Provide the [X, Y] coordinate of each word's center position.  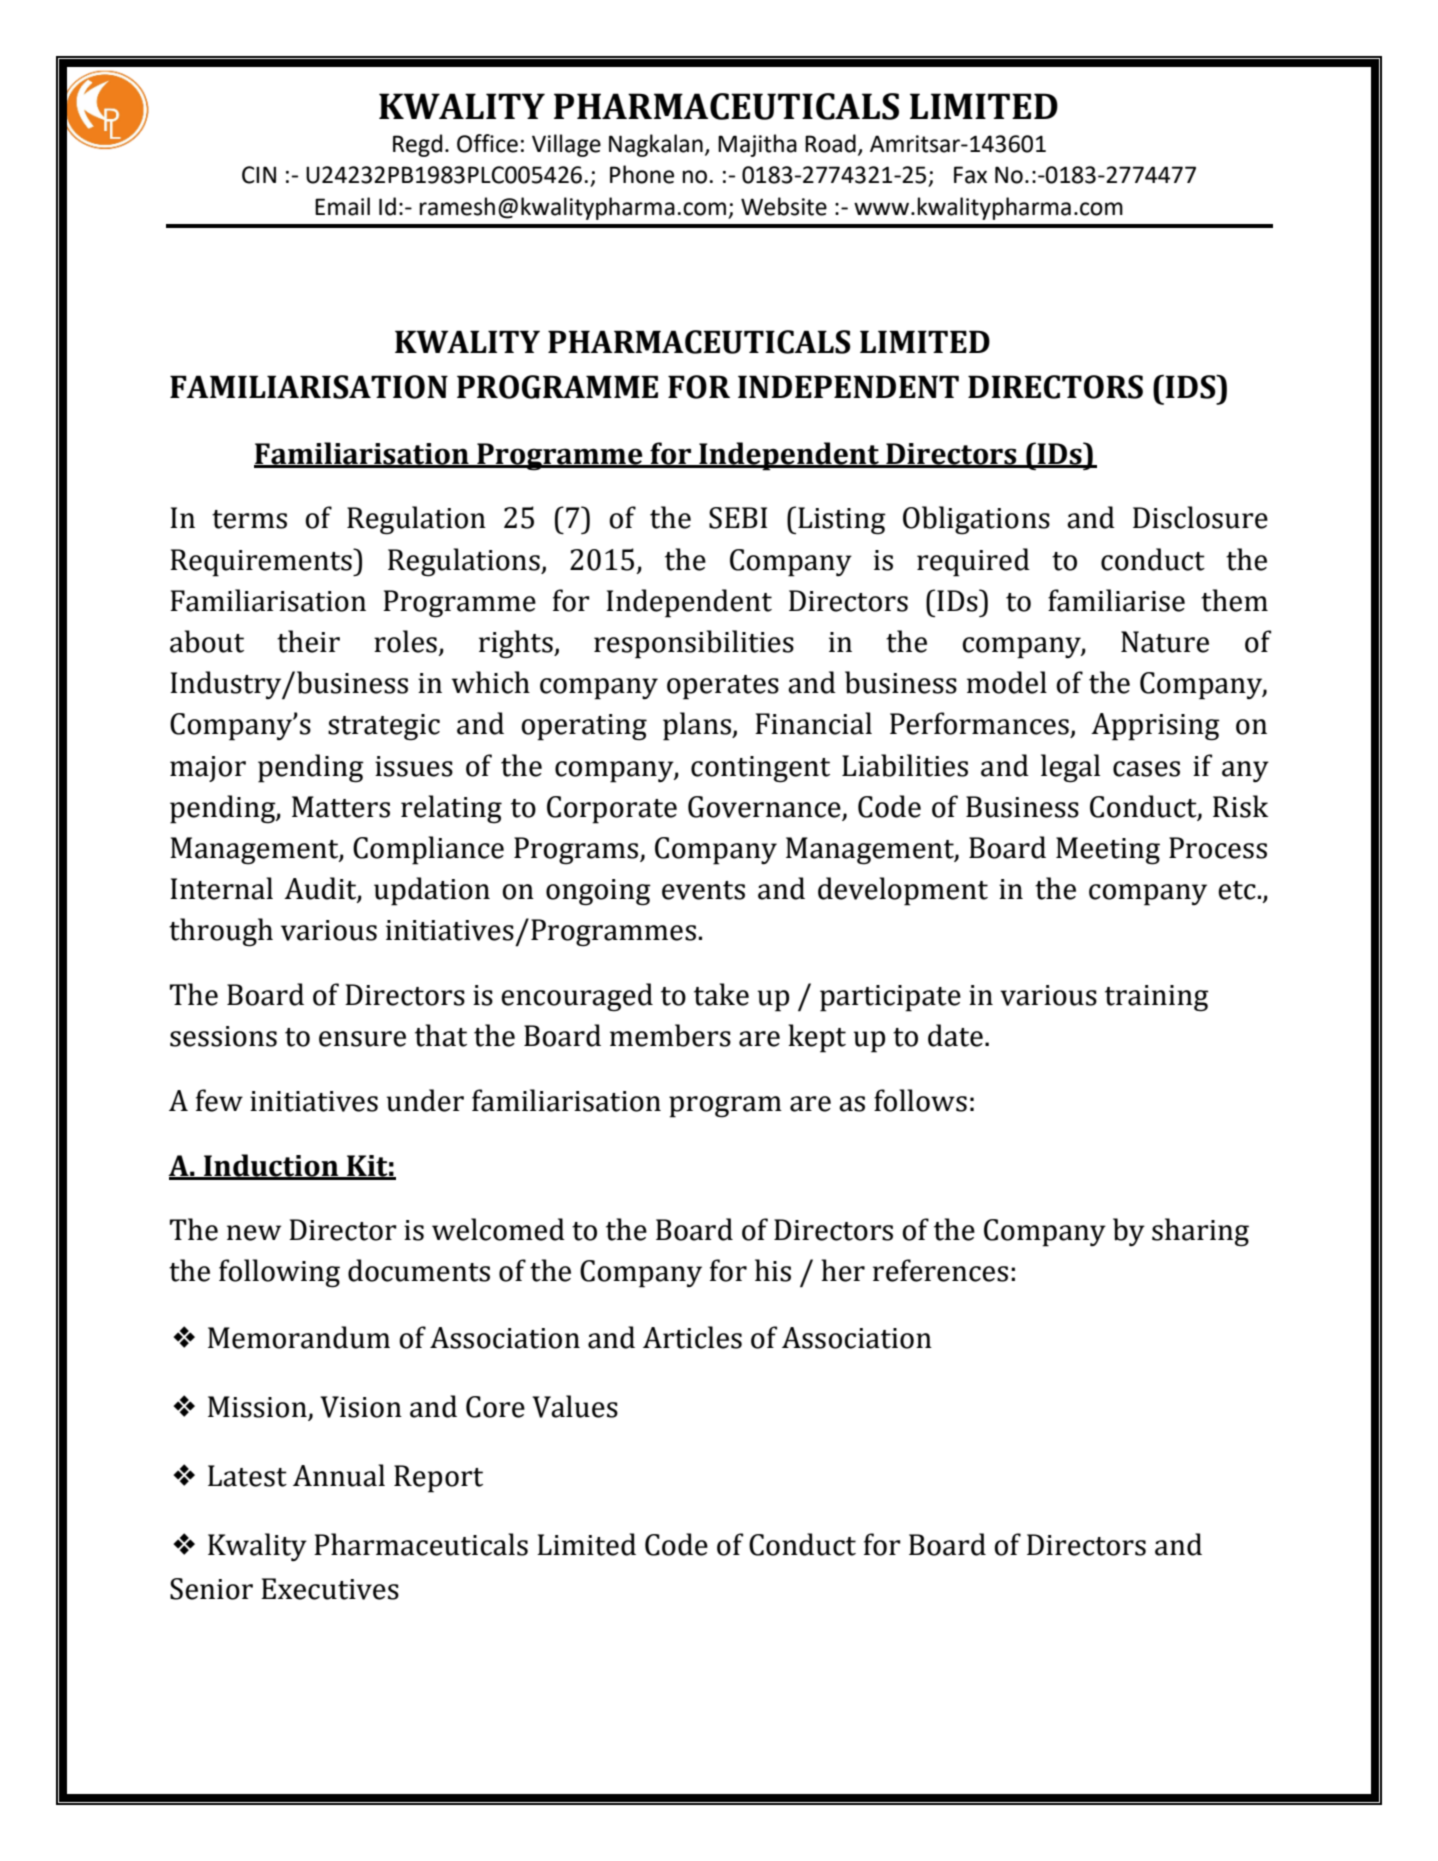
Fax [970, 175]
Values [575, 1406]
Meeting [1108, 851]
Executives [330, 1589]
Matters [341, 807]
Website [784, 206]
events [703, 890]
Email [342, 206]
